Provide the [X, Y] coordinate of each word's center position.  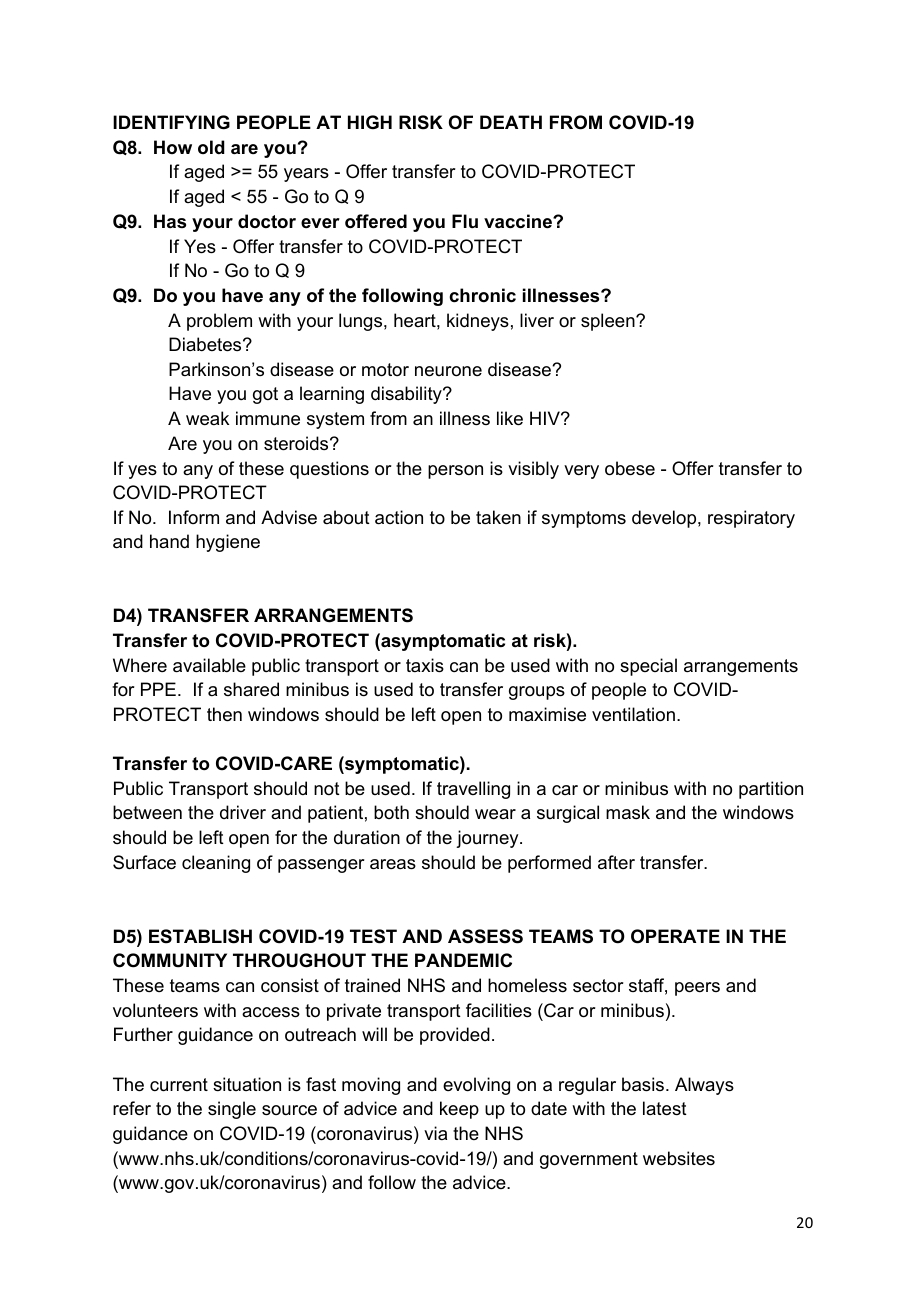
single [232, 1110]
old [211, 147]
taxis [425, 665]
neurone [448, 371]
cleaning [216, 864]
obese [630, 468]
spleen [609, 322]
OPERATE [675, 936]
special [648, 667]
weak [207, 418]
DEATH [511, 122]
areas [393, 864]
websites [679, 1158]
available [209, 665]
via [435, 1133]
